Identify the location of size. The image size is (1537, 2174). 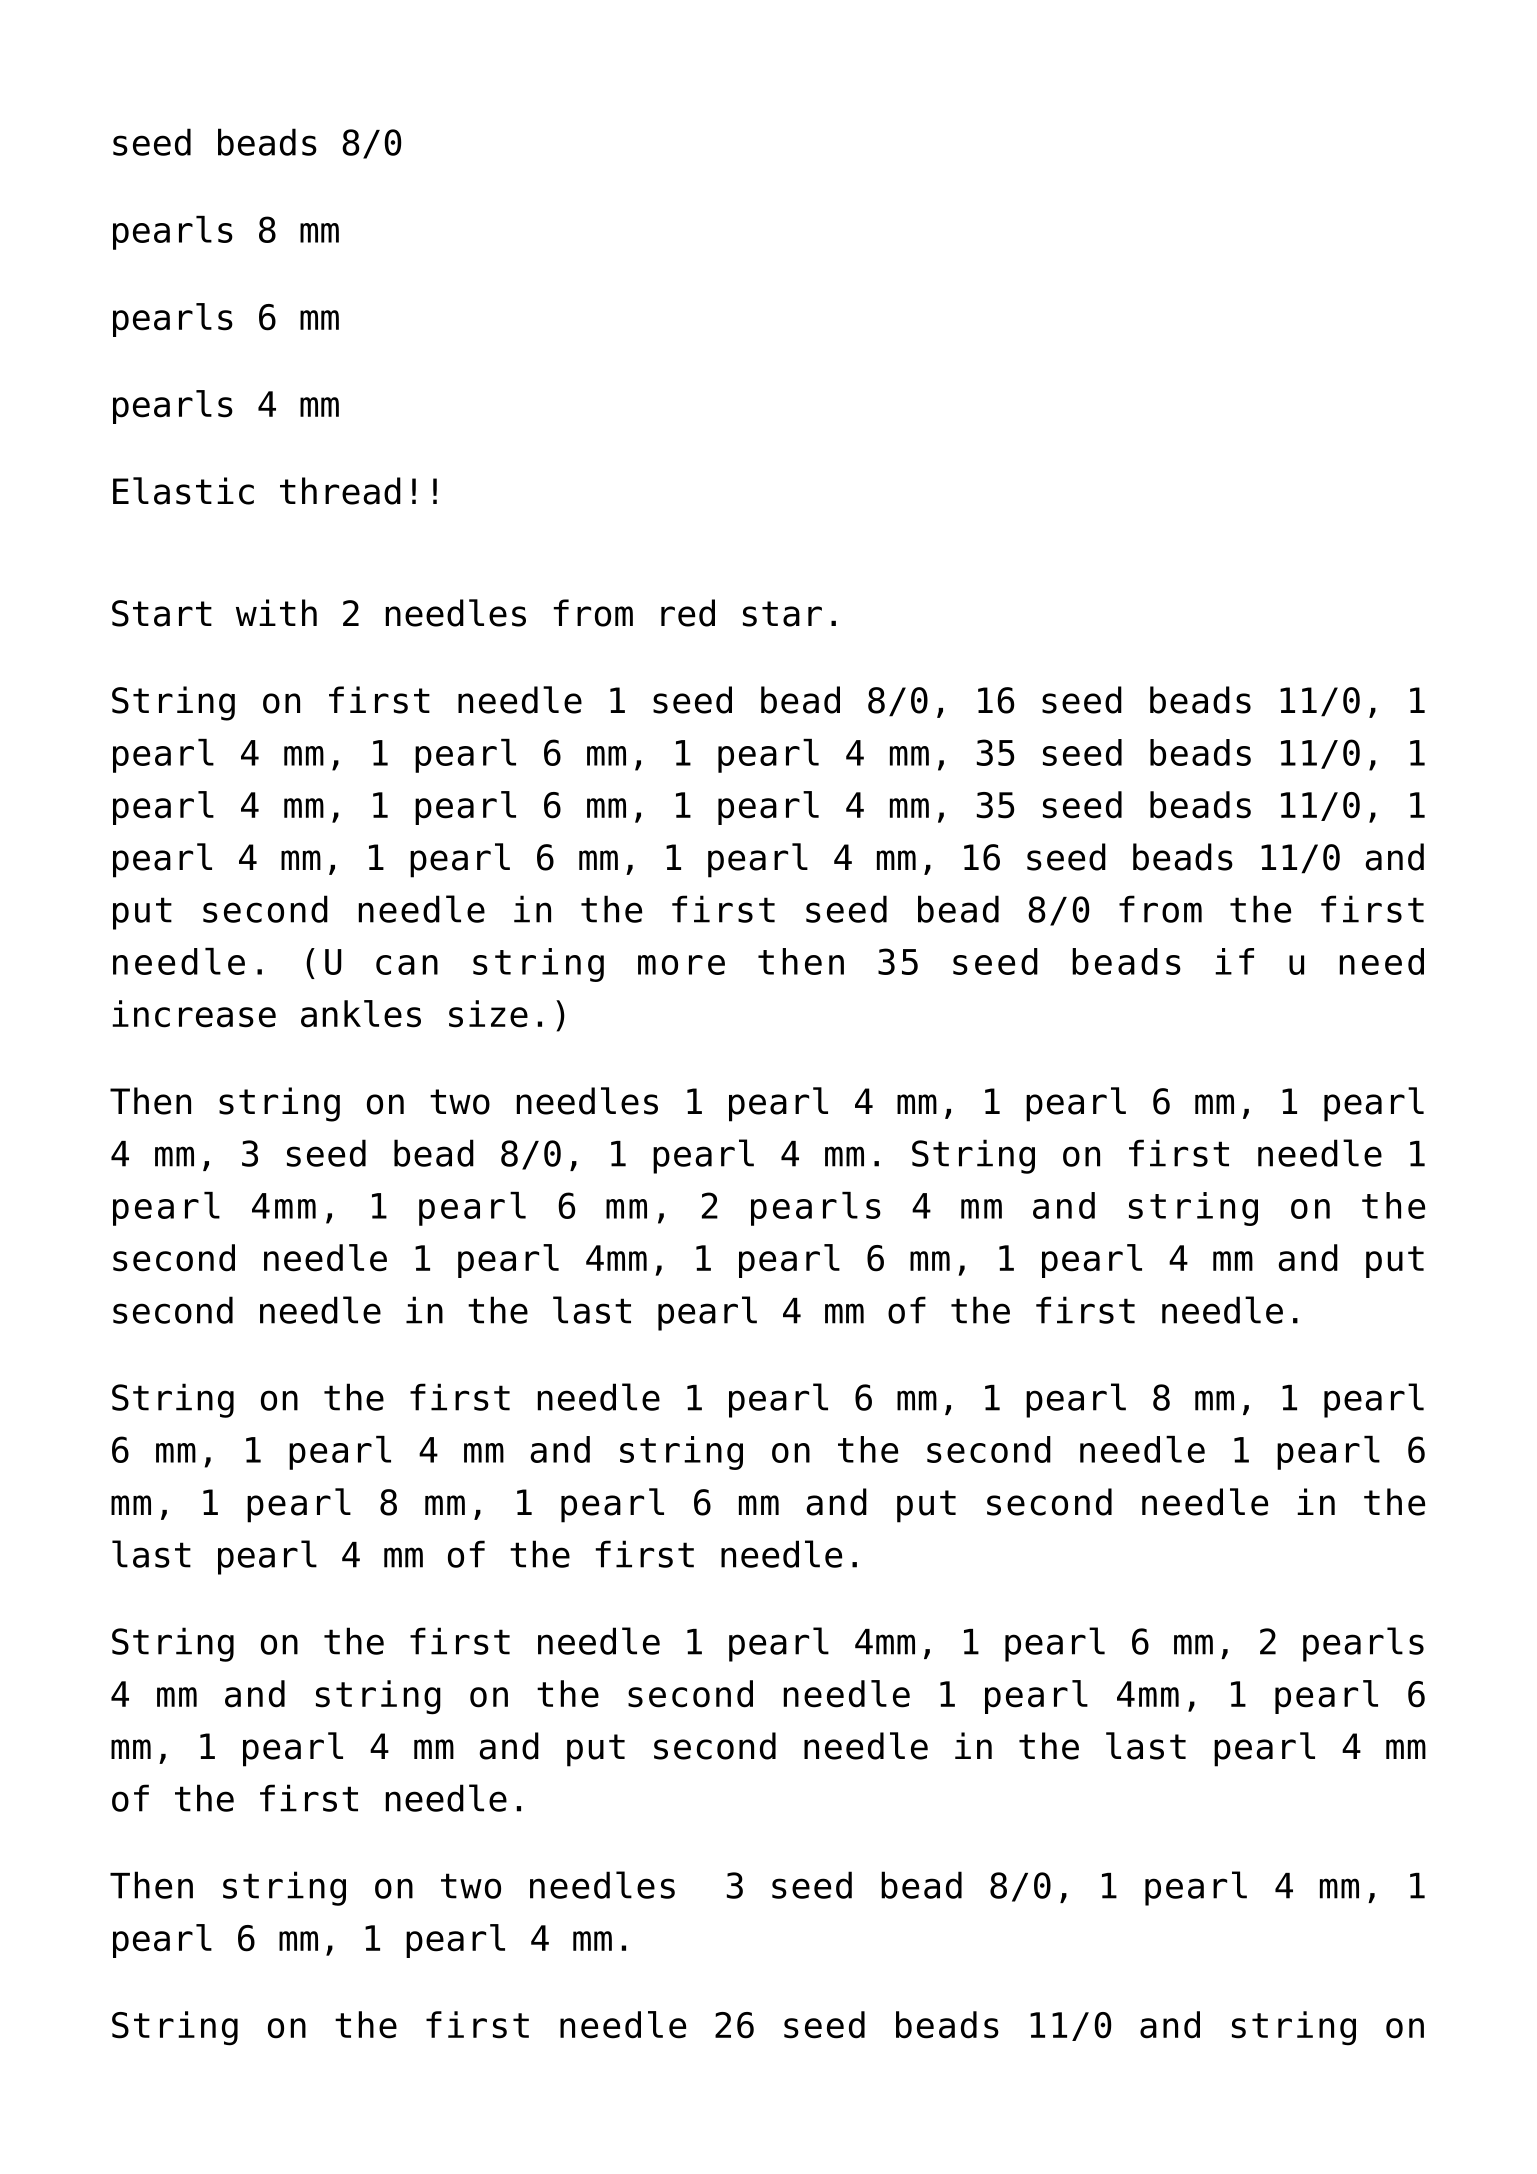
(488, 1014).
